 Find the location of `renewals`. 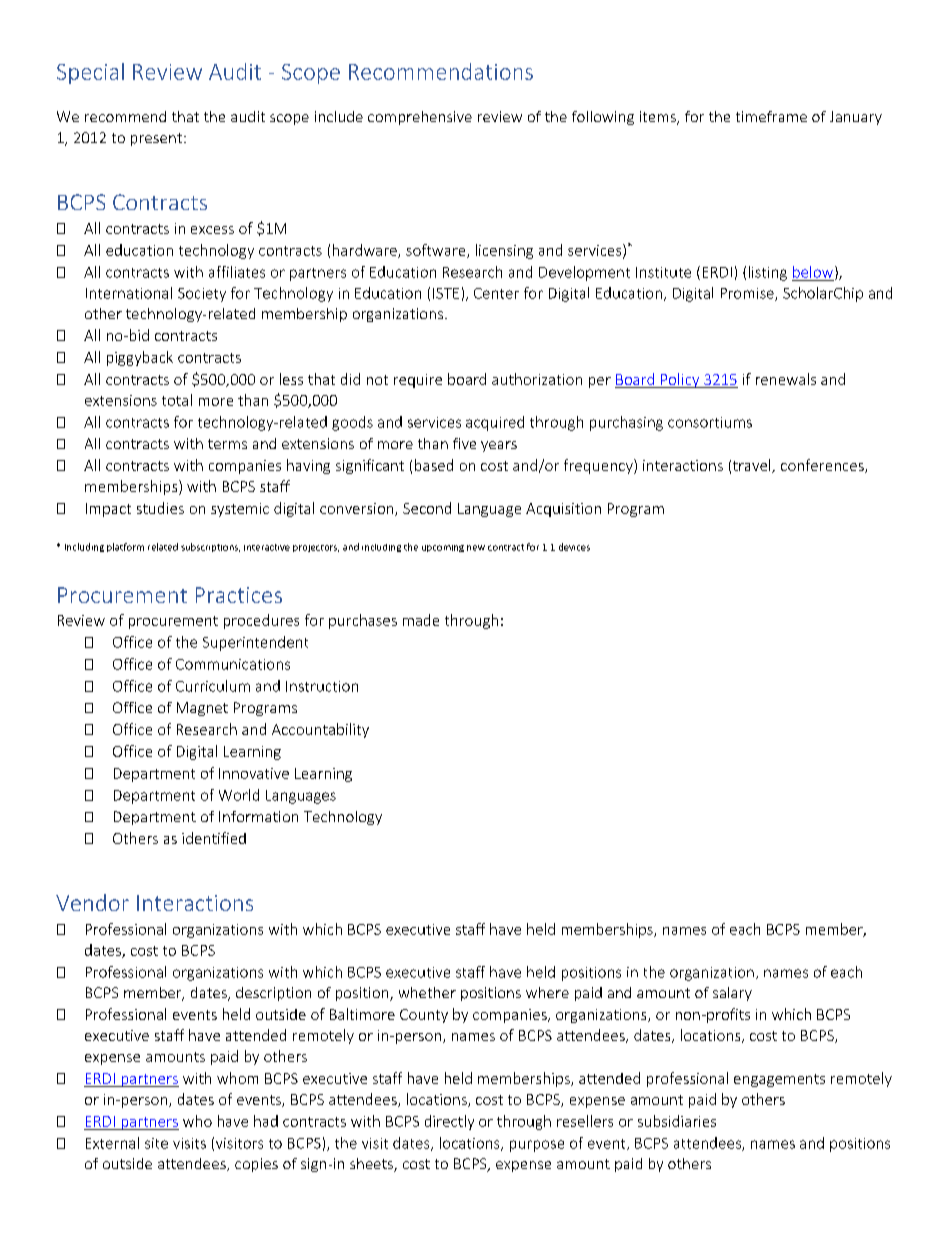

renewals is located at coordinates (786, 379).
